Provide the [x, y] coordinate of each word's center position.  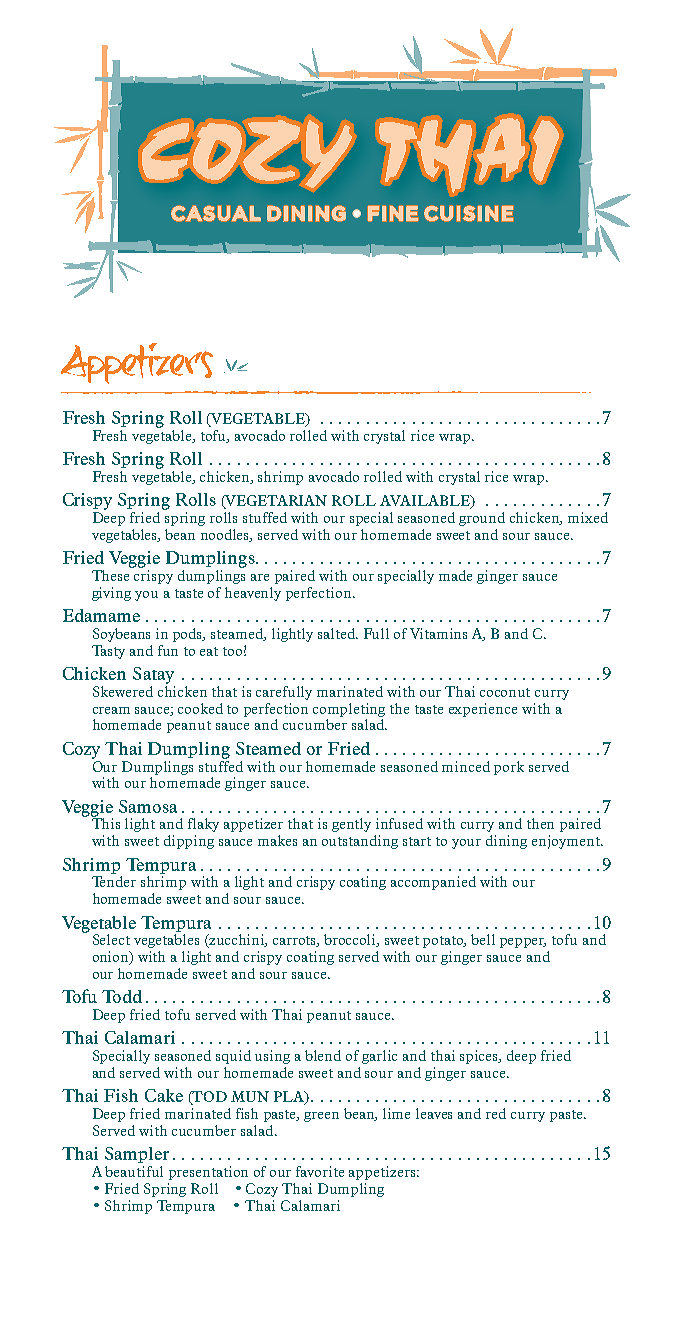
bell [483, 939]
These [110, 575]
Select [111, 939]
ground [482, 519]
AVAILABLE [426, 502]
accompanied [433, 883]
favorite [320, 1171]
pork [509, 768]
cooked [200, 708]
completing [349, 710]
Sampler [137, 1155]
